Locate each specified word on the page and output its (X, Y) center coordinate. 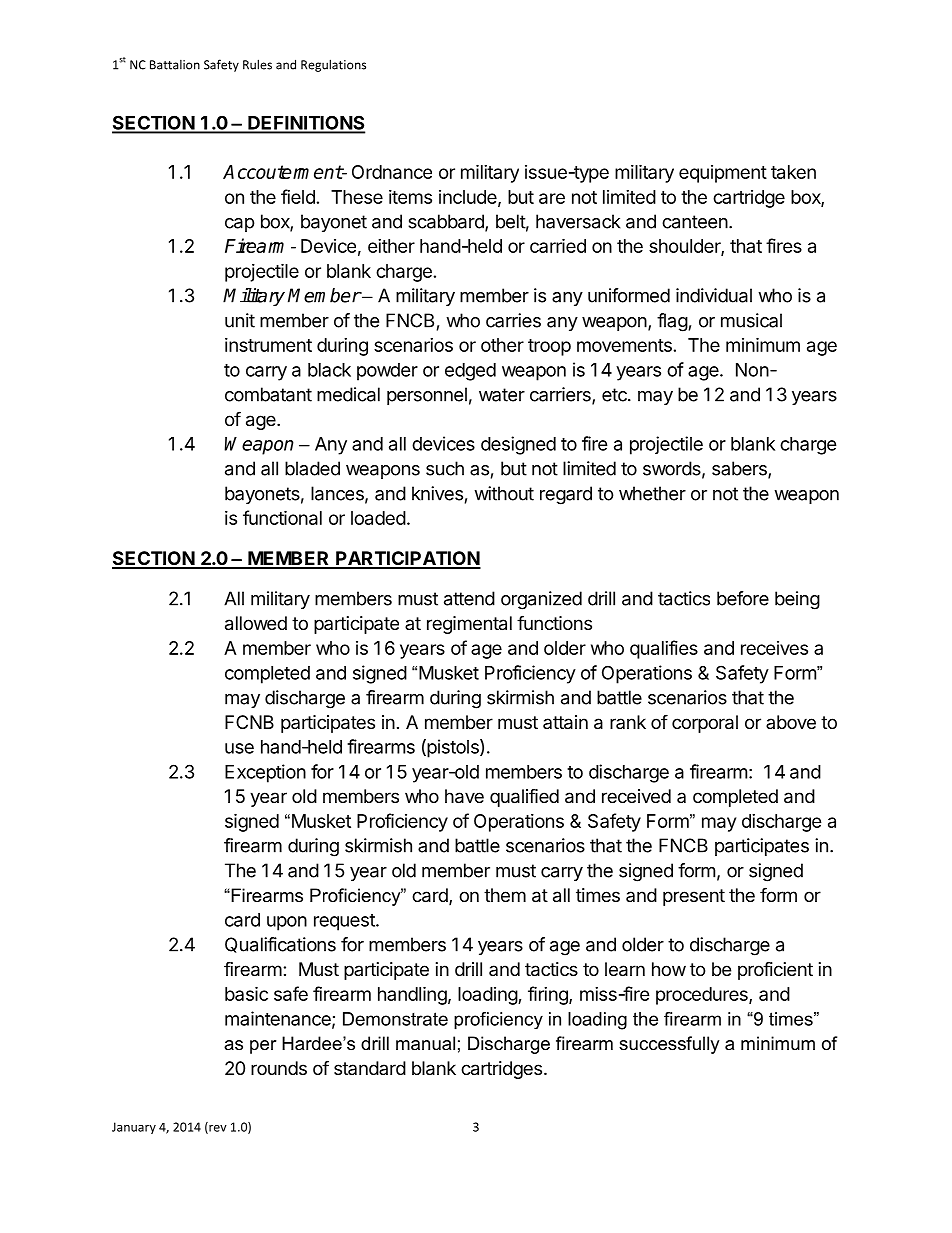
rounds (279, 1068)
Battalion (175, 65)
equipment (723, 174)
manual (425, 1043)
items (410, 197)
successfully (669, 1045)
